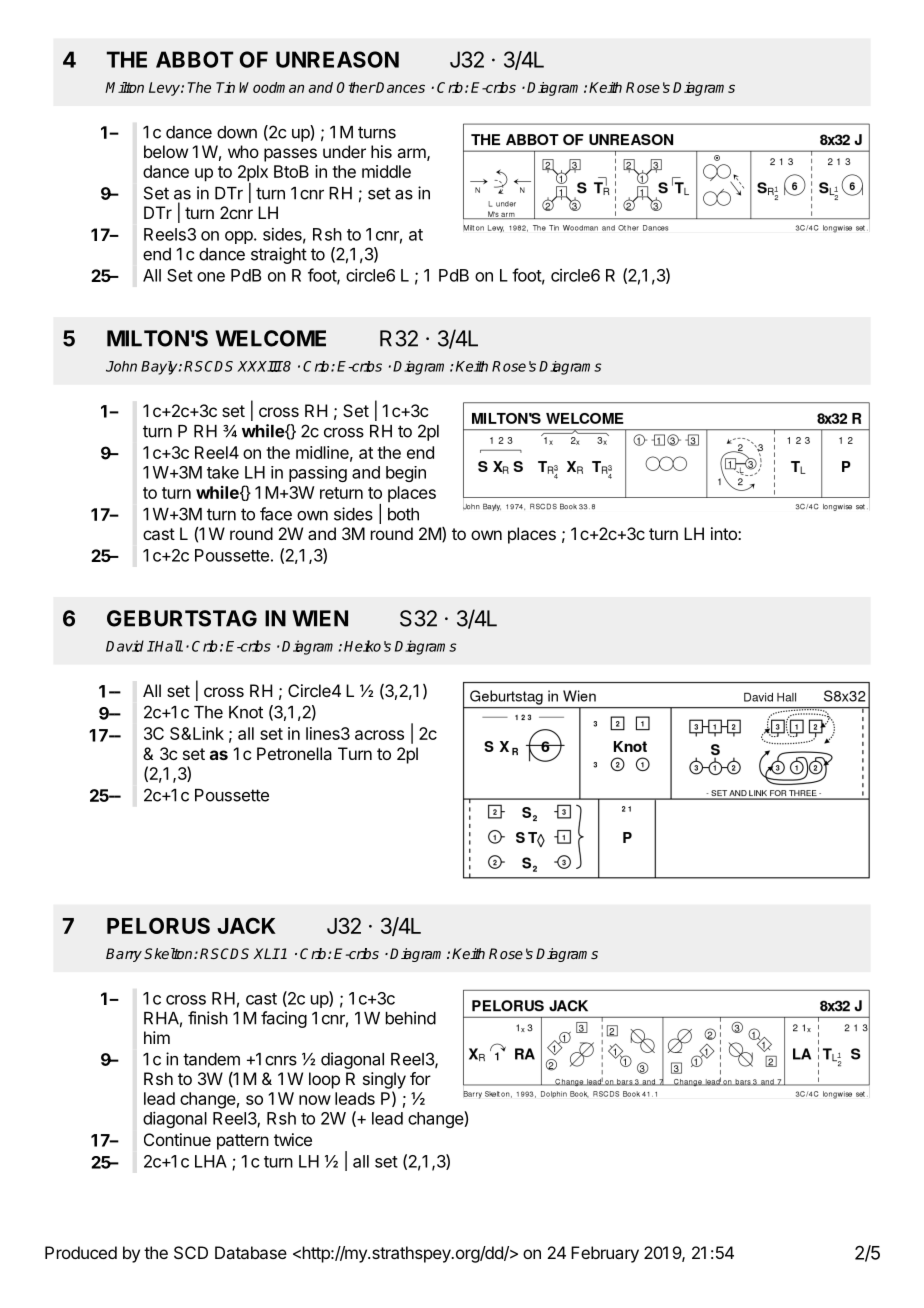 This image has width=924, height=1308. What do you see at coordinates (293, 1139) in the image?
I see `twice` at bounding box center [293, 1139].
